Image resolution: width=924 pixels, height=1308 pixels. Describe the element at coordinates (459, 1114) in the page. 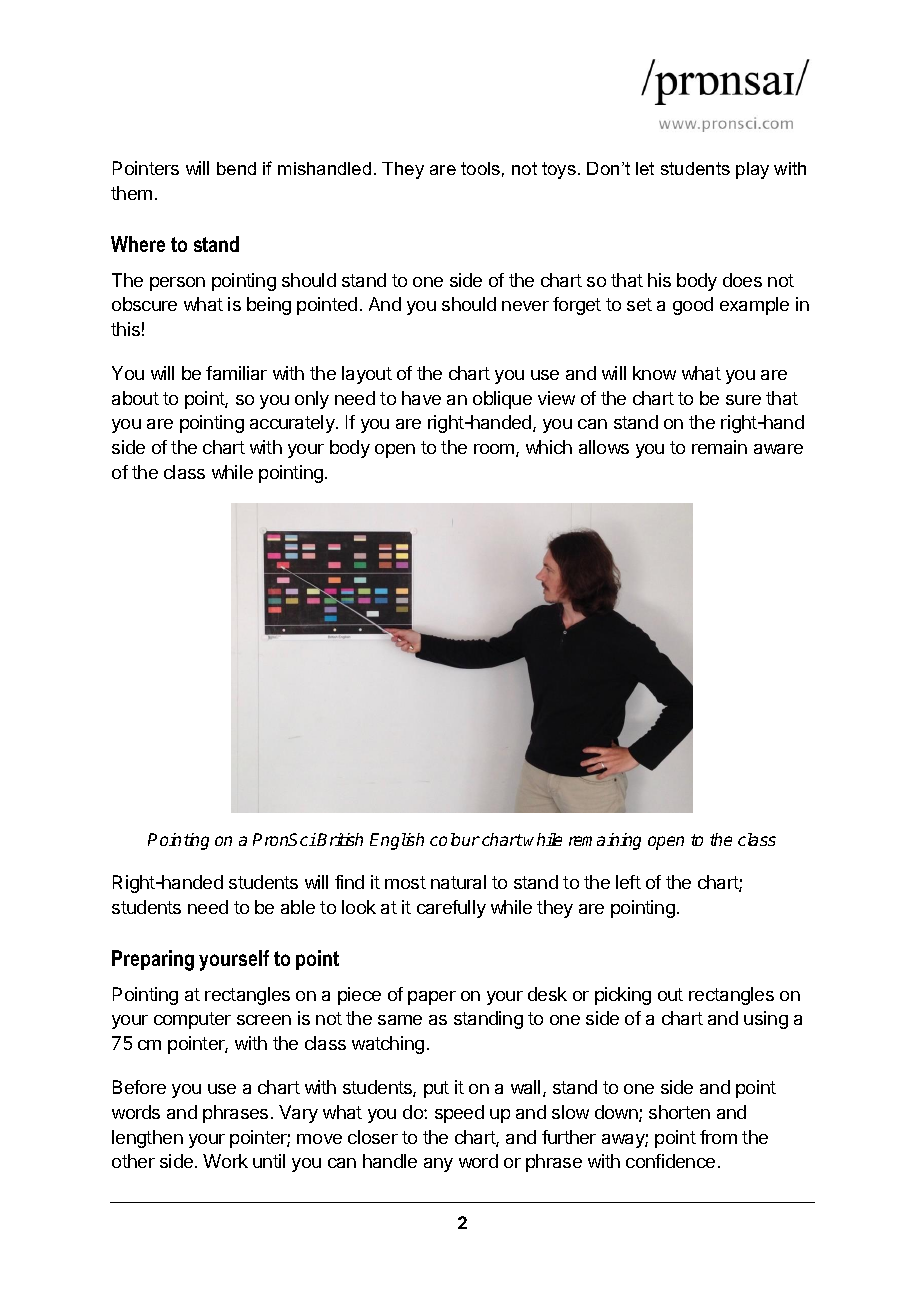

I see `speed` at that location.
